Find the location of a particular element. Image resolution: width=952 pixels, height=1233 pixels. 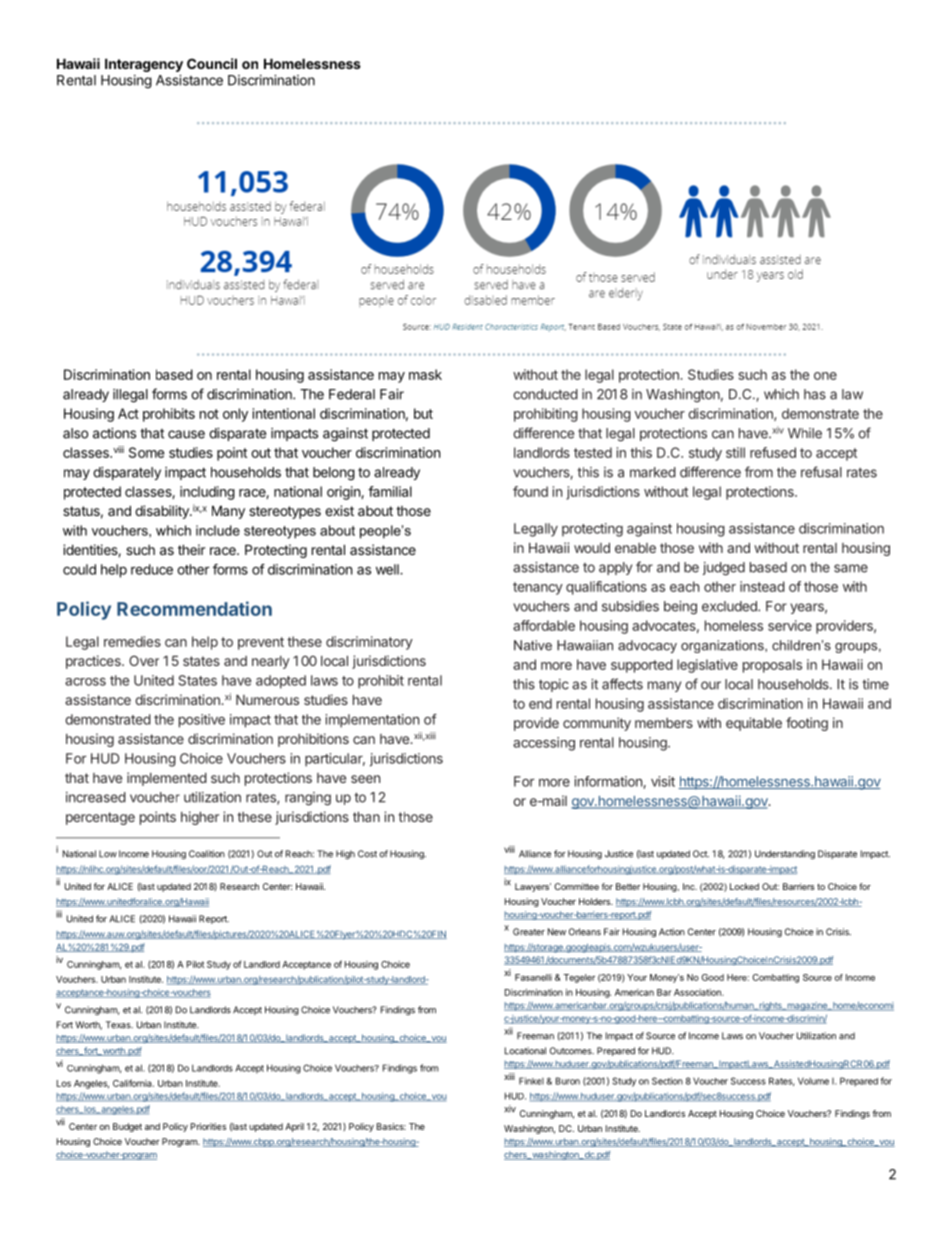

While is located at coordinates (805, 433).
